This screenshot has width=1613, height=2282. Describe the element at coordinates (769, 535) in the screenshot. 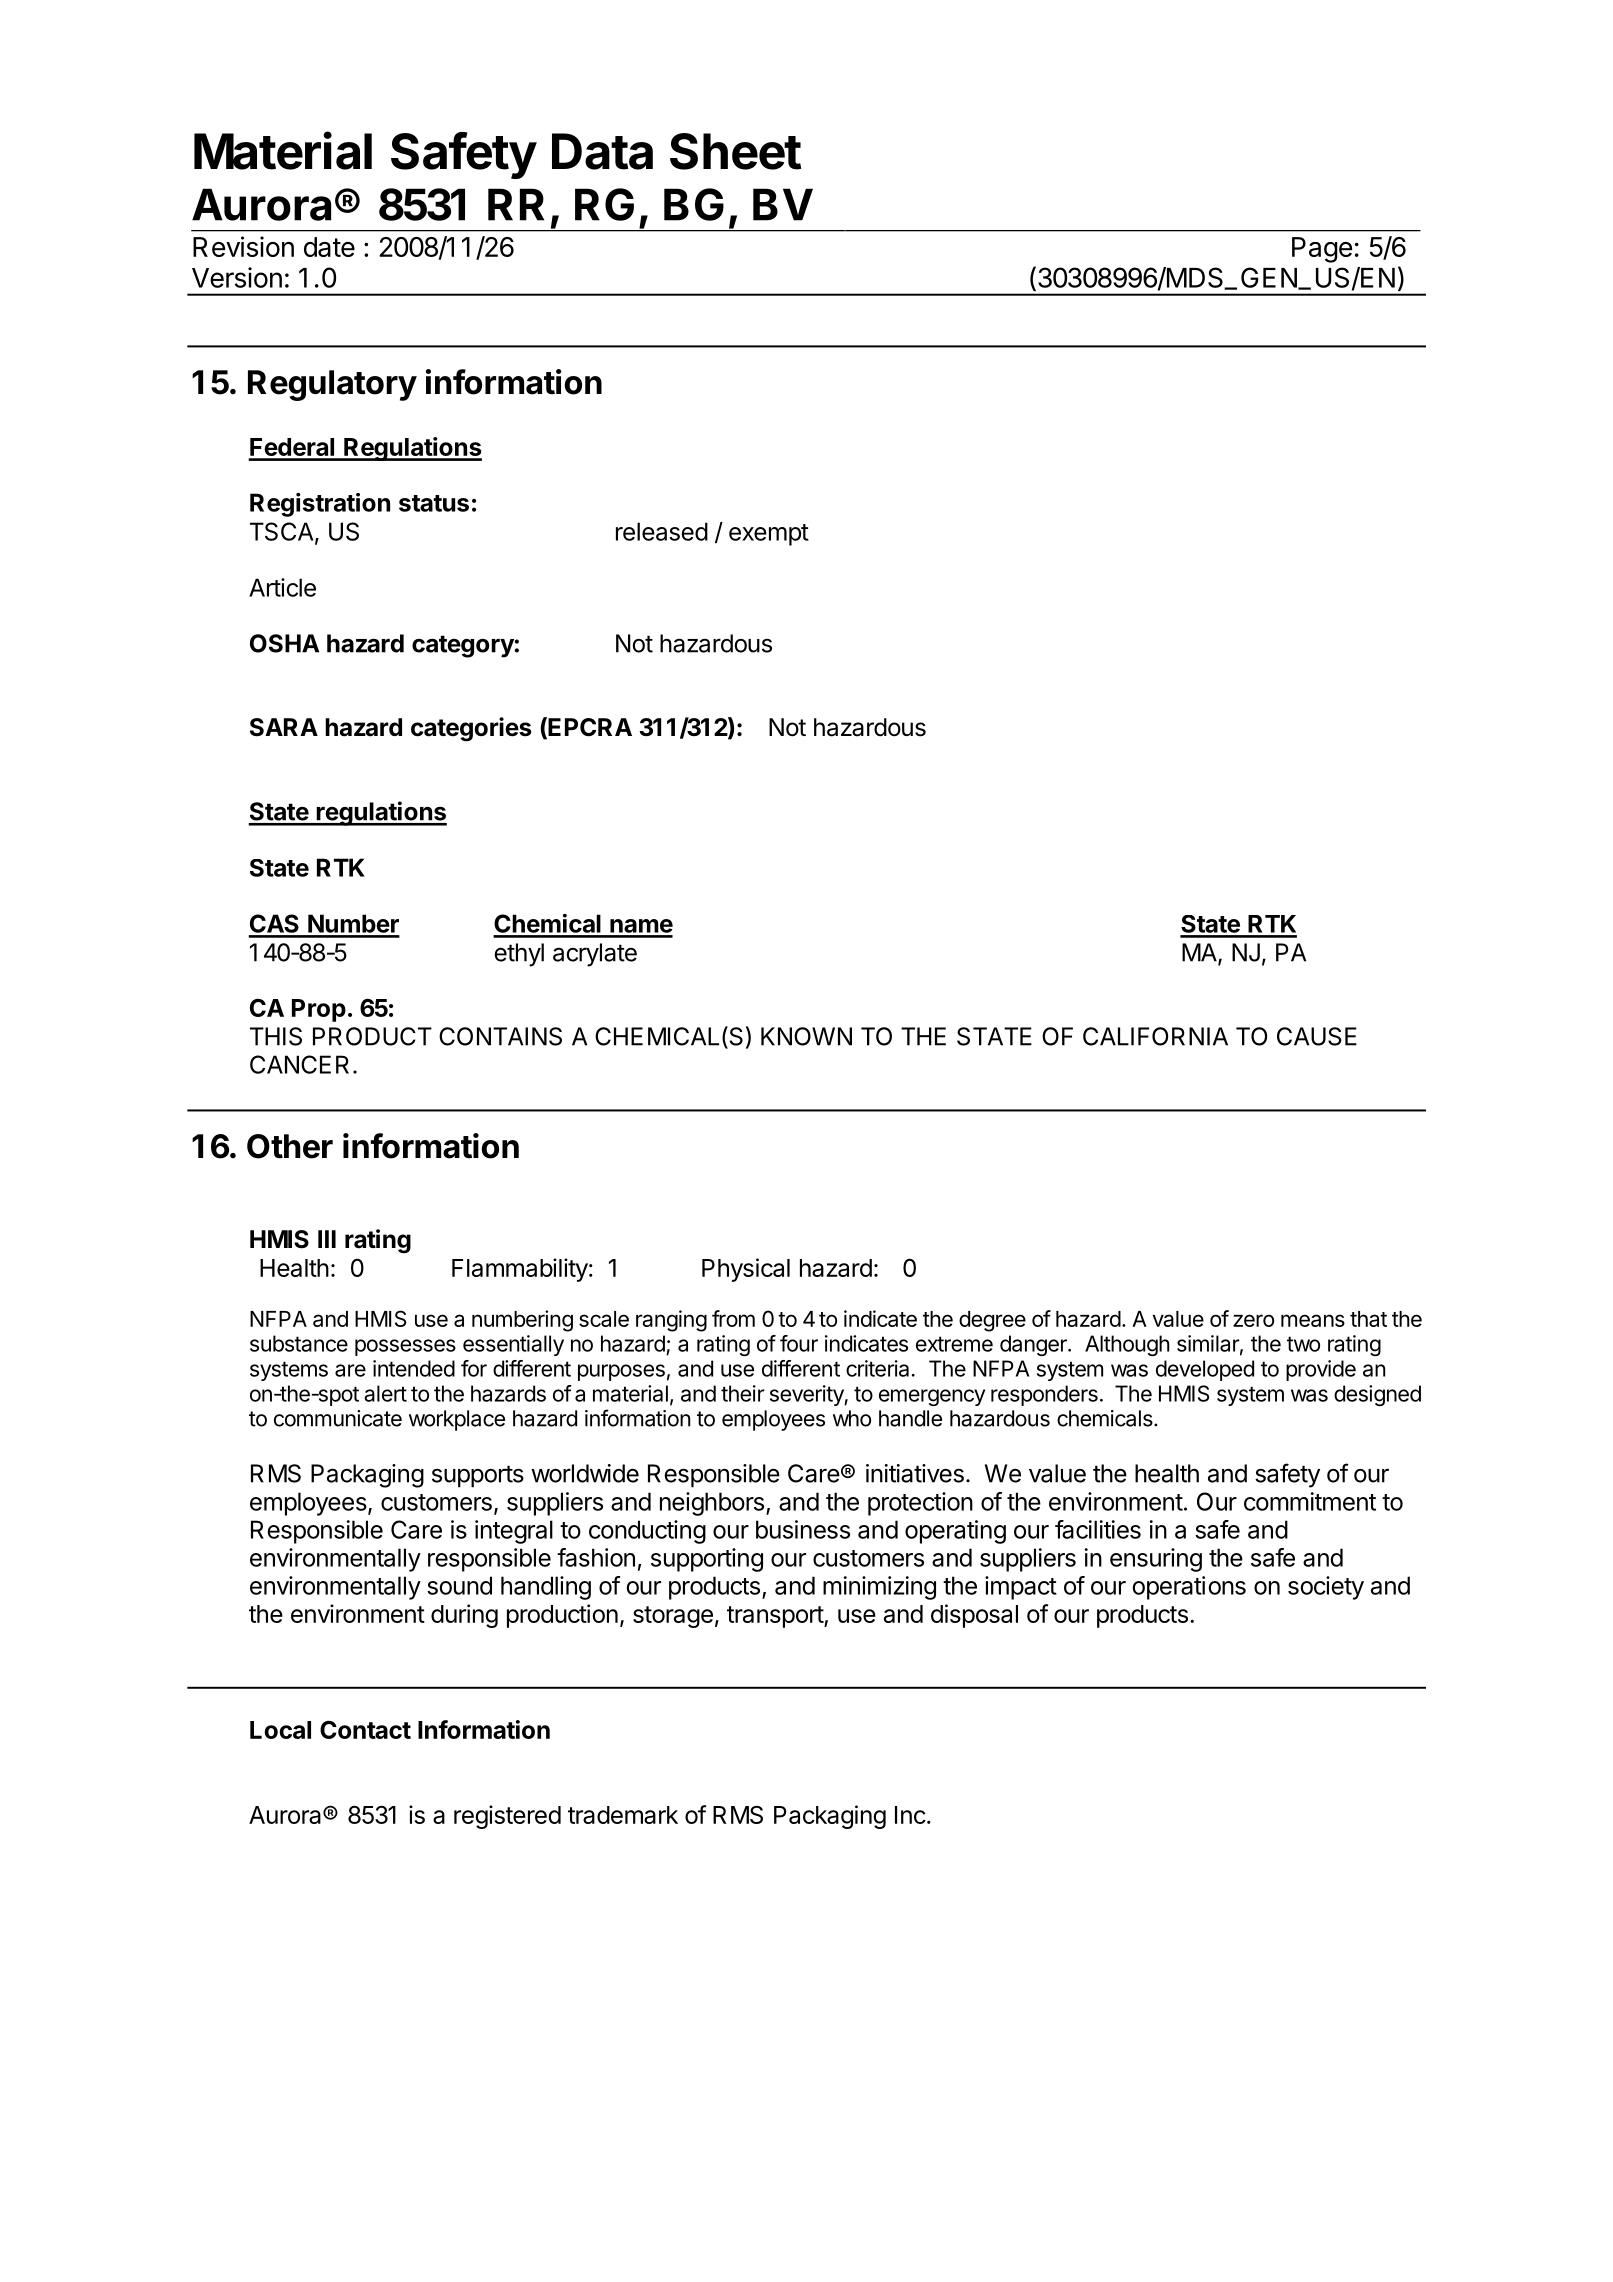

I see `exempt` at that location.
